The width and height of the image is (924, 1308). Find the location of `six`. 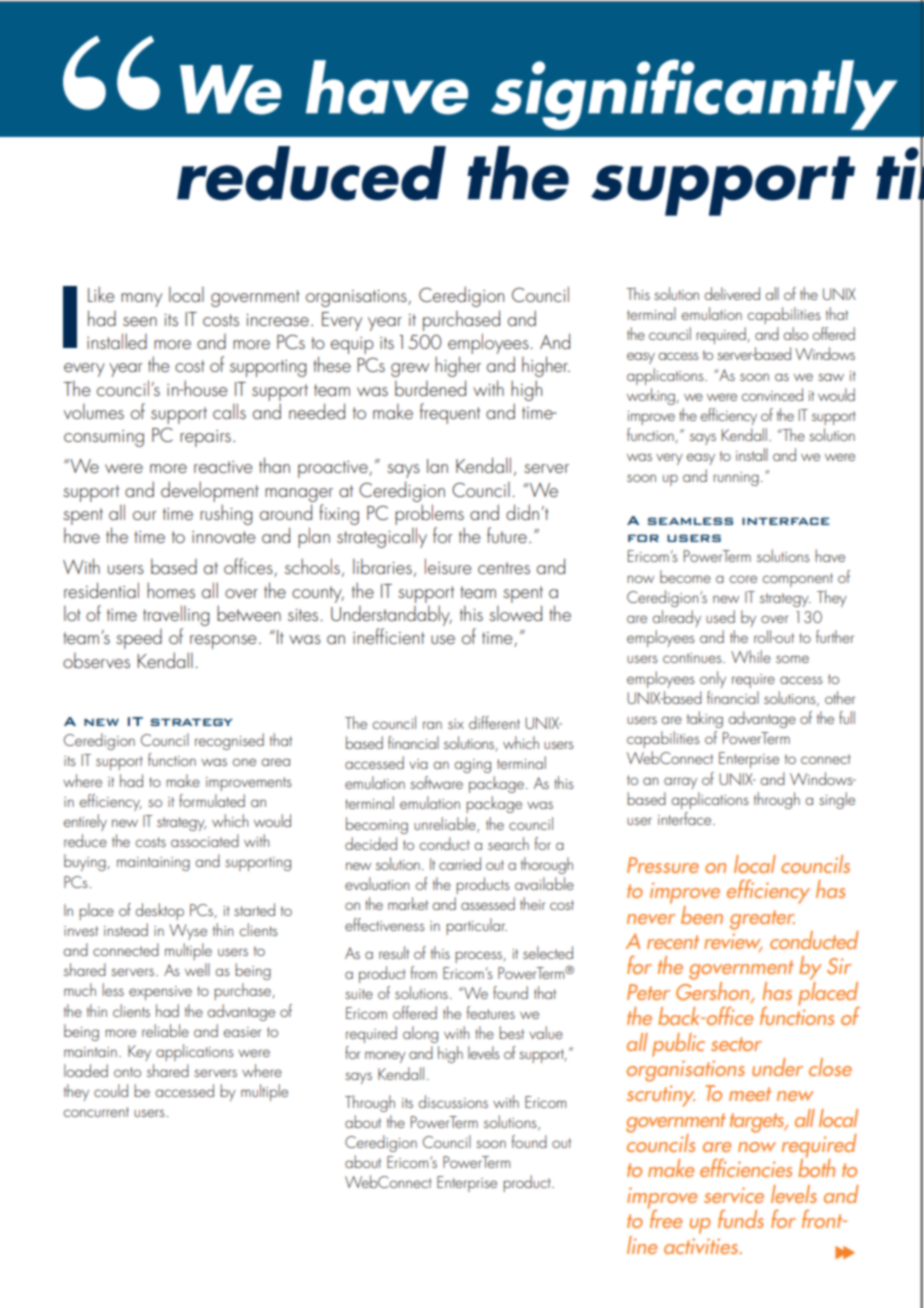

six is located at coordinates (456, 724).
